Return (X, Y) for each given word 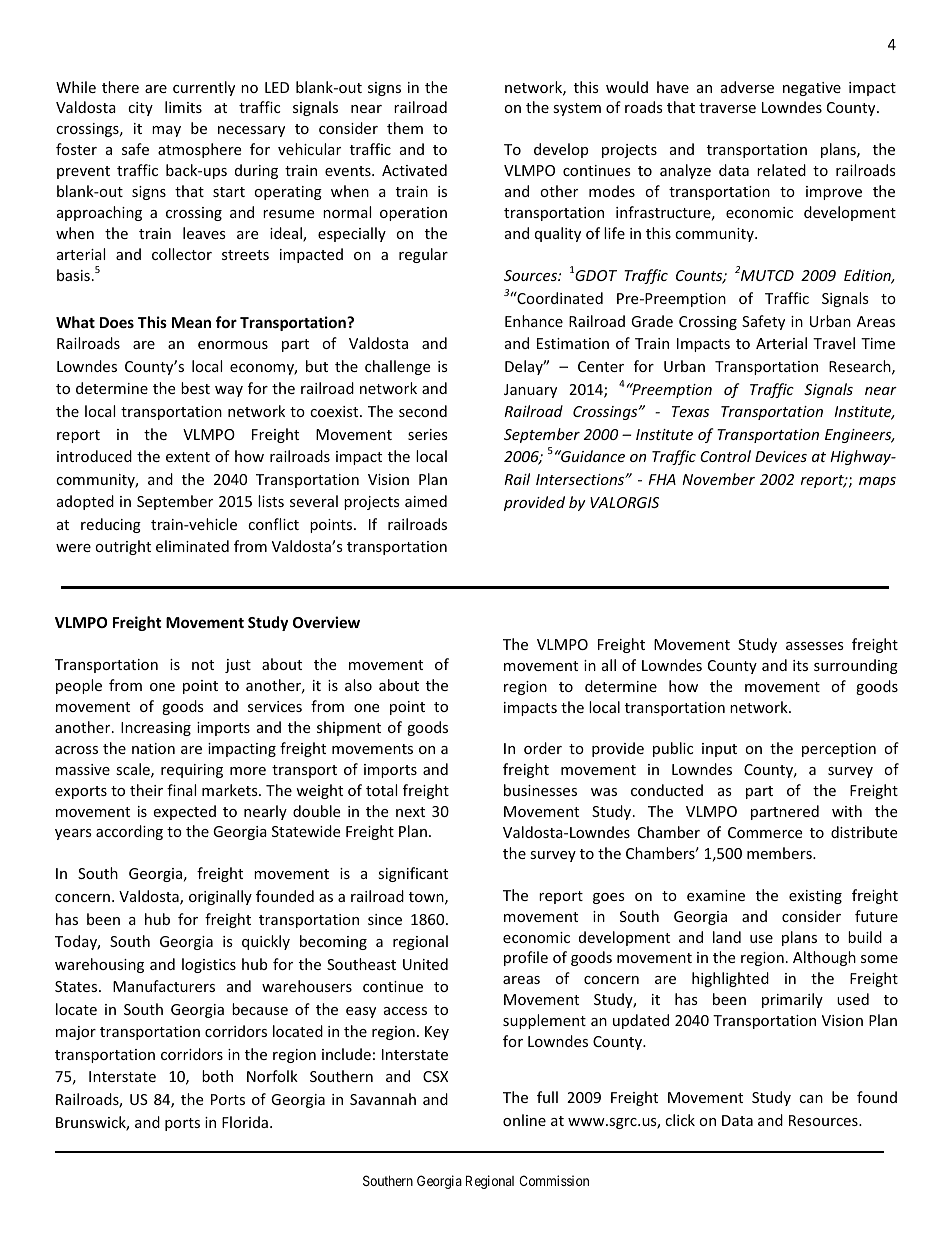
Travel (834, 343)
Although (824, 958)
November (718, 479)
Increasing (156, 729)
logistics (209, 965)
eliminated (192, 546)
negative (812, 89)
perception (839, 750)
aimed (426, 501)
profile (526, 958)
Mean (191, 322)
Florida (245, 1122)
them (405, 128)
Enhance (534, 321)
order (543, 748)
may (166, 131)
